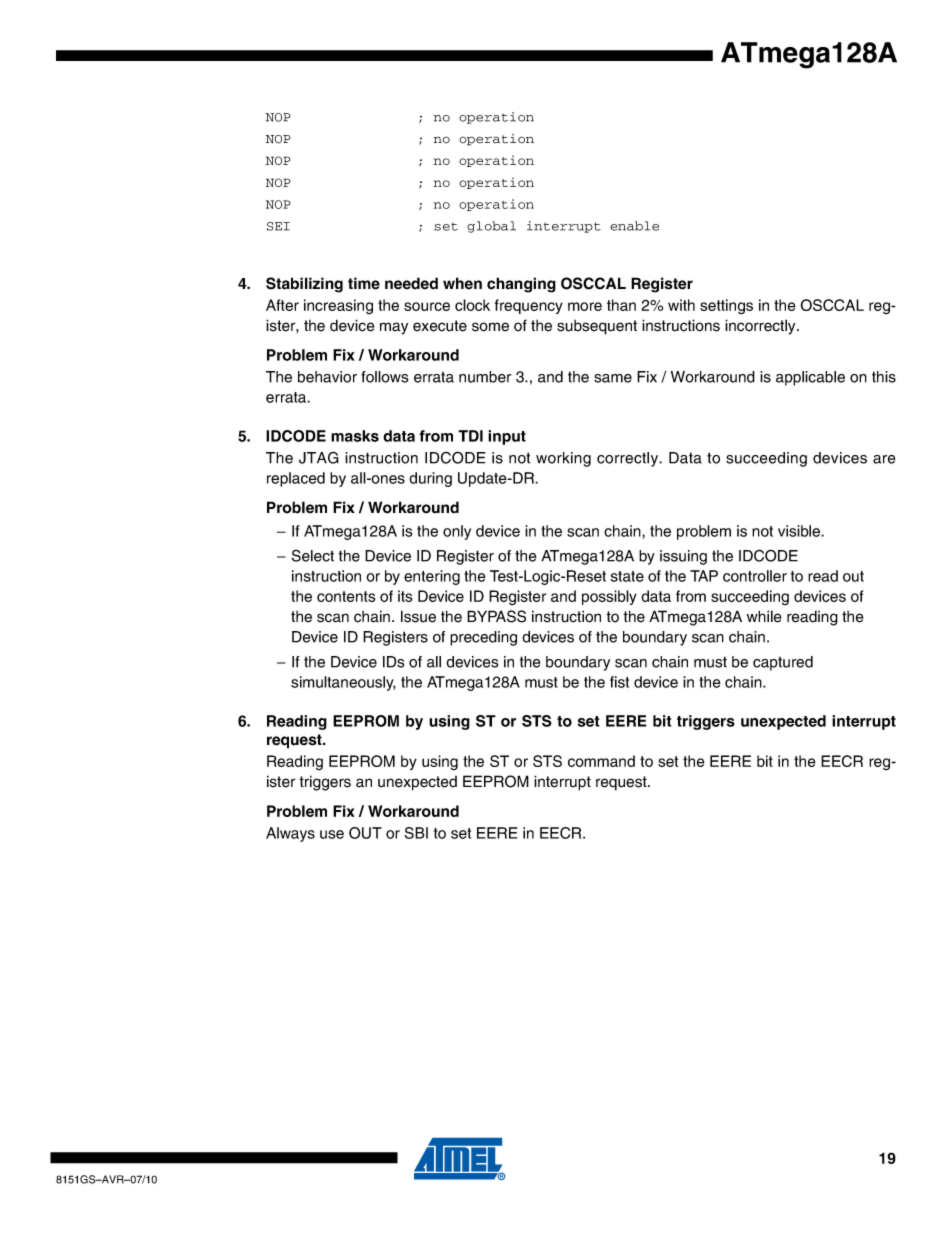  I want to click on captured, so click(783, 663).
